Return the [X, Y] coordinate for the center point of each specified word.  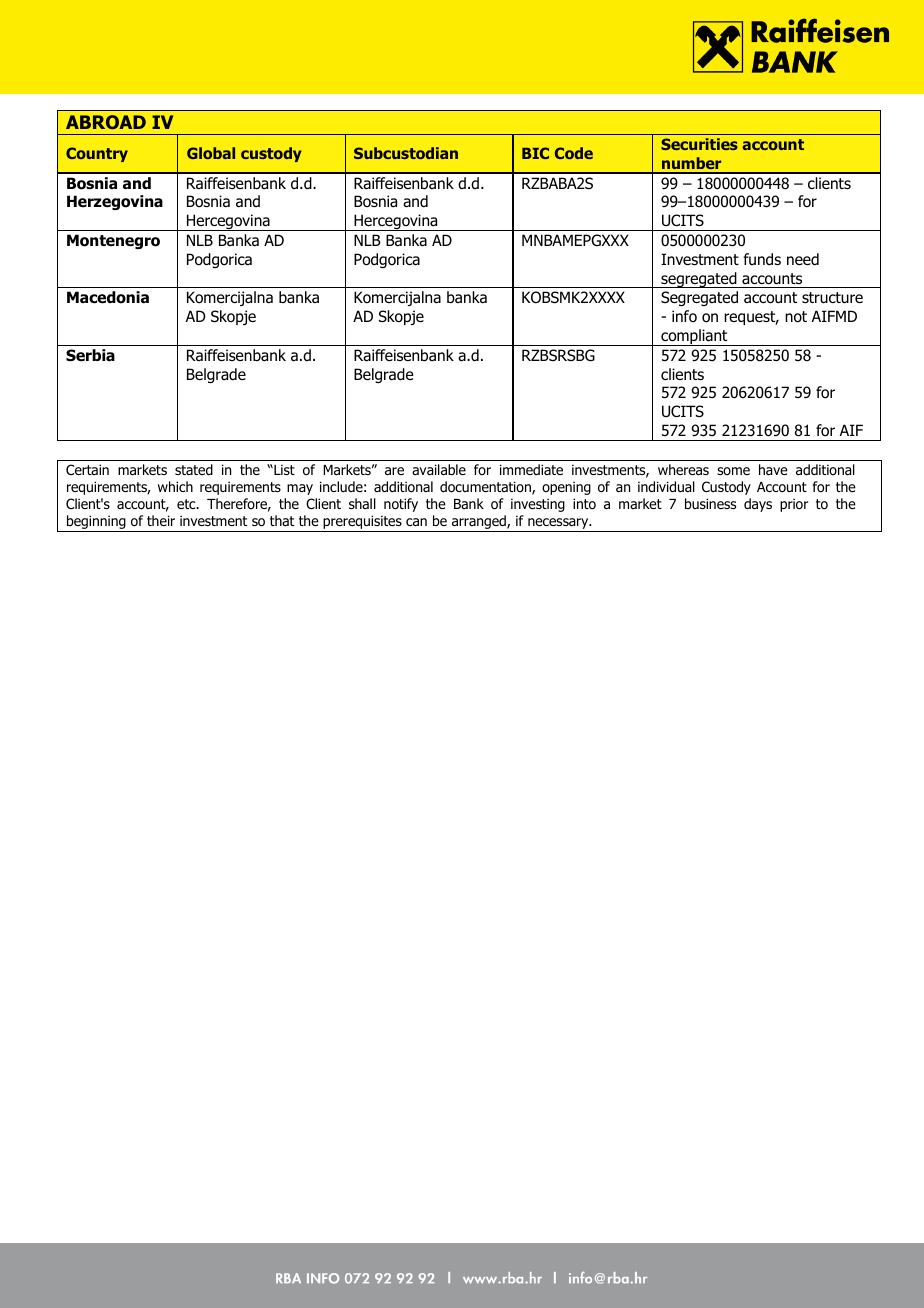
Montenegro [113, 241]
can [416, 522]
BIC [535, 153]
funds [762, 259]
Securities [699, 144]
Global [211, 153]
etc [187, 504]
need [803, 259]
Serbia [90, 355]
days [758, 505]
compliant [694, 337]
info [684, 316]
